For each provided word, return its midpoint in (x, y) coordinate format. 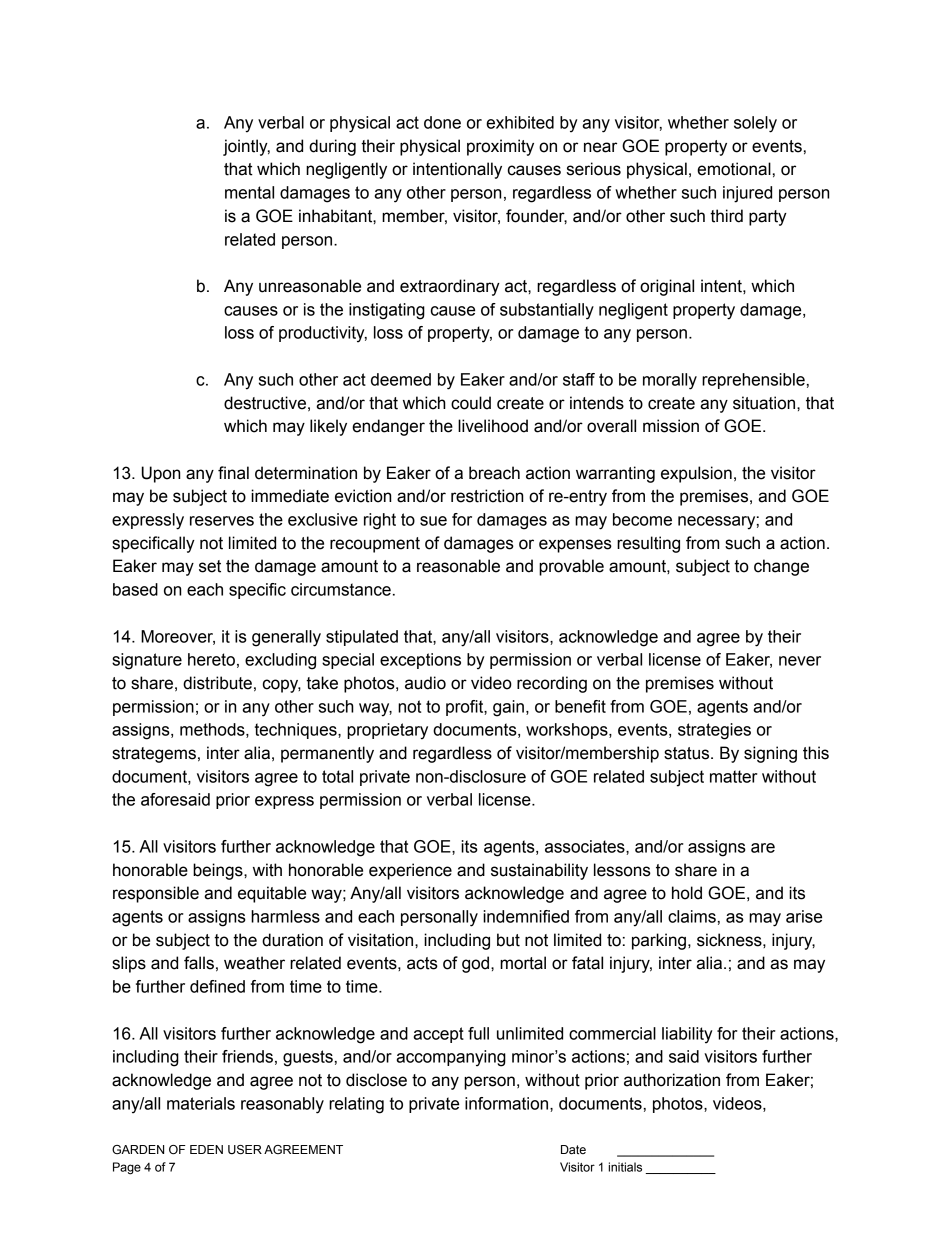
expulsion (696, 474)
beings (219, 871)
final (233, 473)
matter (734, 776)
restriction (487, 496)
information (506, 1103)
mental (249, 192)
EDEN (206, 1149)
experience (410, 871)
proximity (500, 147)
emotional (734, 169)
